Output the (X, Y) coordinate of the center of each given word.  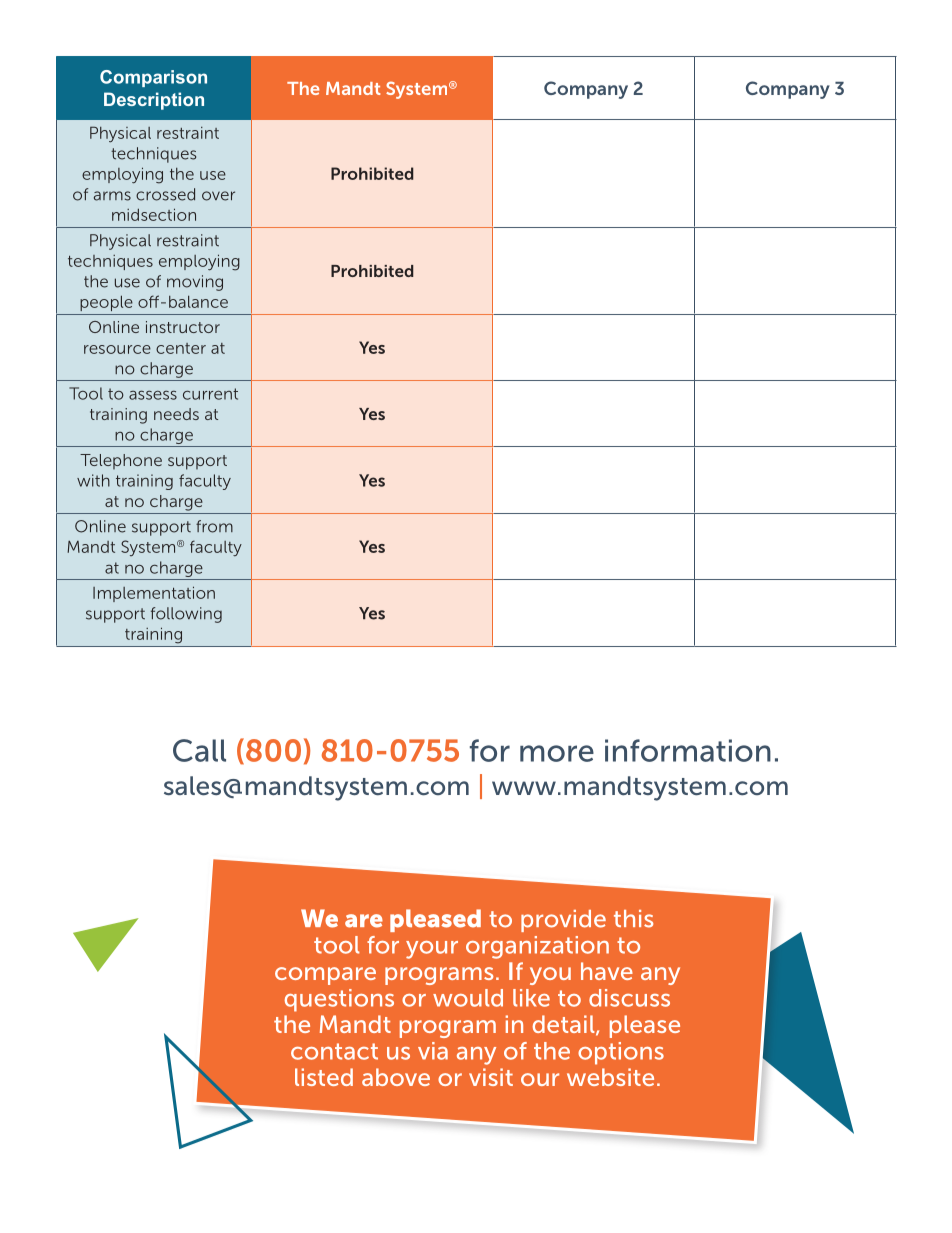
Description (154, 101)
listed (324, 1077)
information (688, 750)
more (557, 753)
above (396, 1077)
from (214, 526)
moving (195, 283)
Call (199, 750)
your (432, 950)
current (210, 394)
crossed (165, 194)
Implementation (154, 594)
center (181, 348)
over (218, 196)
